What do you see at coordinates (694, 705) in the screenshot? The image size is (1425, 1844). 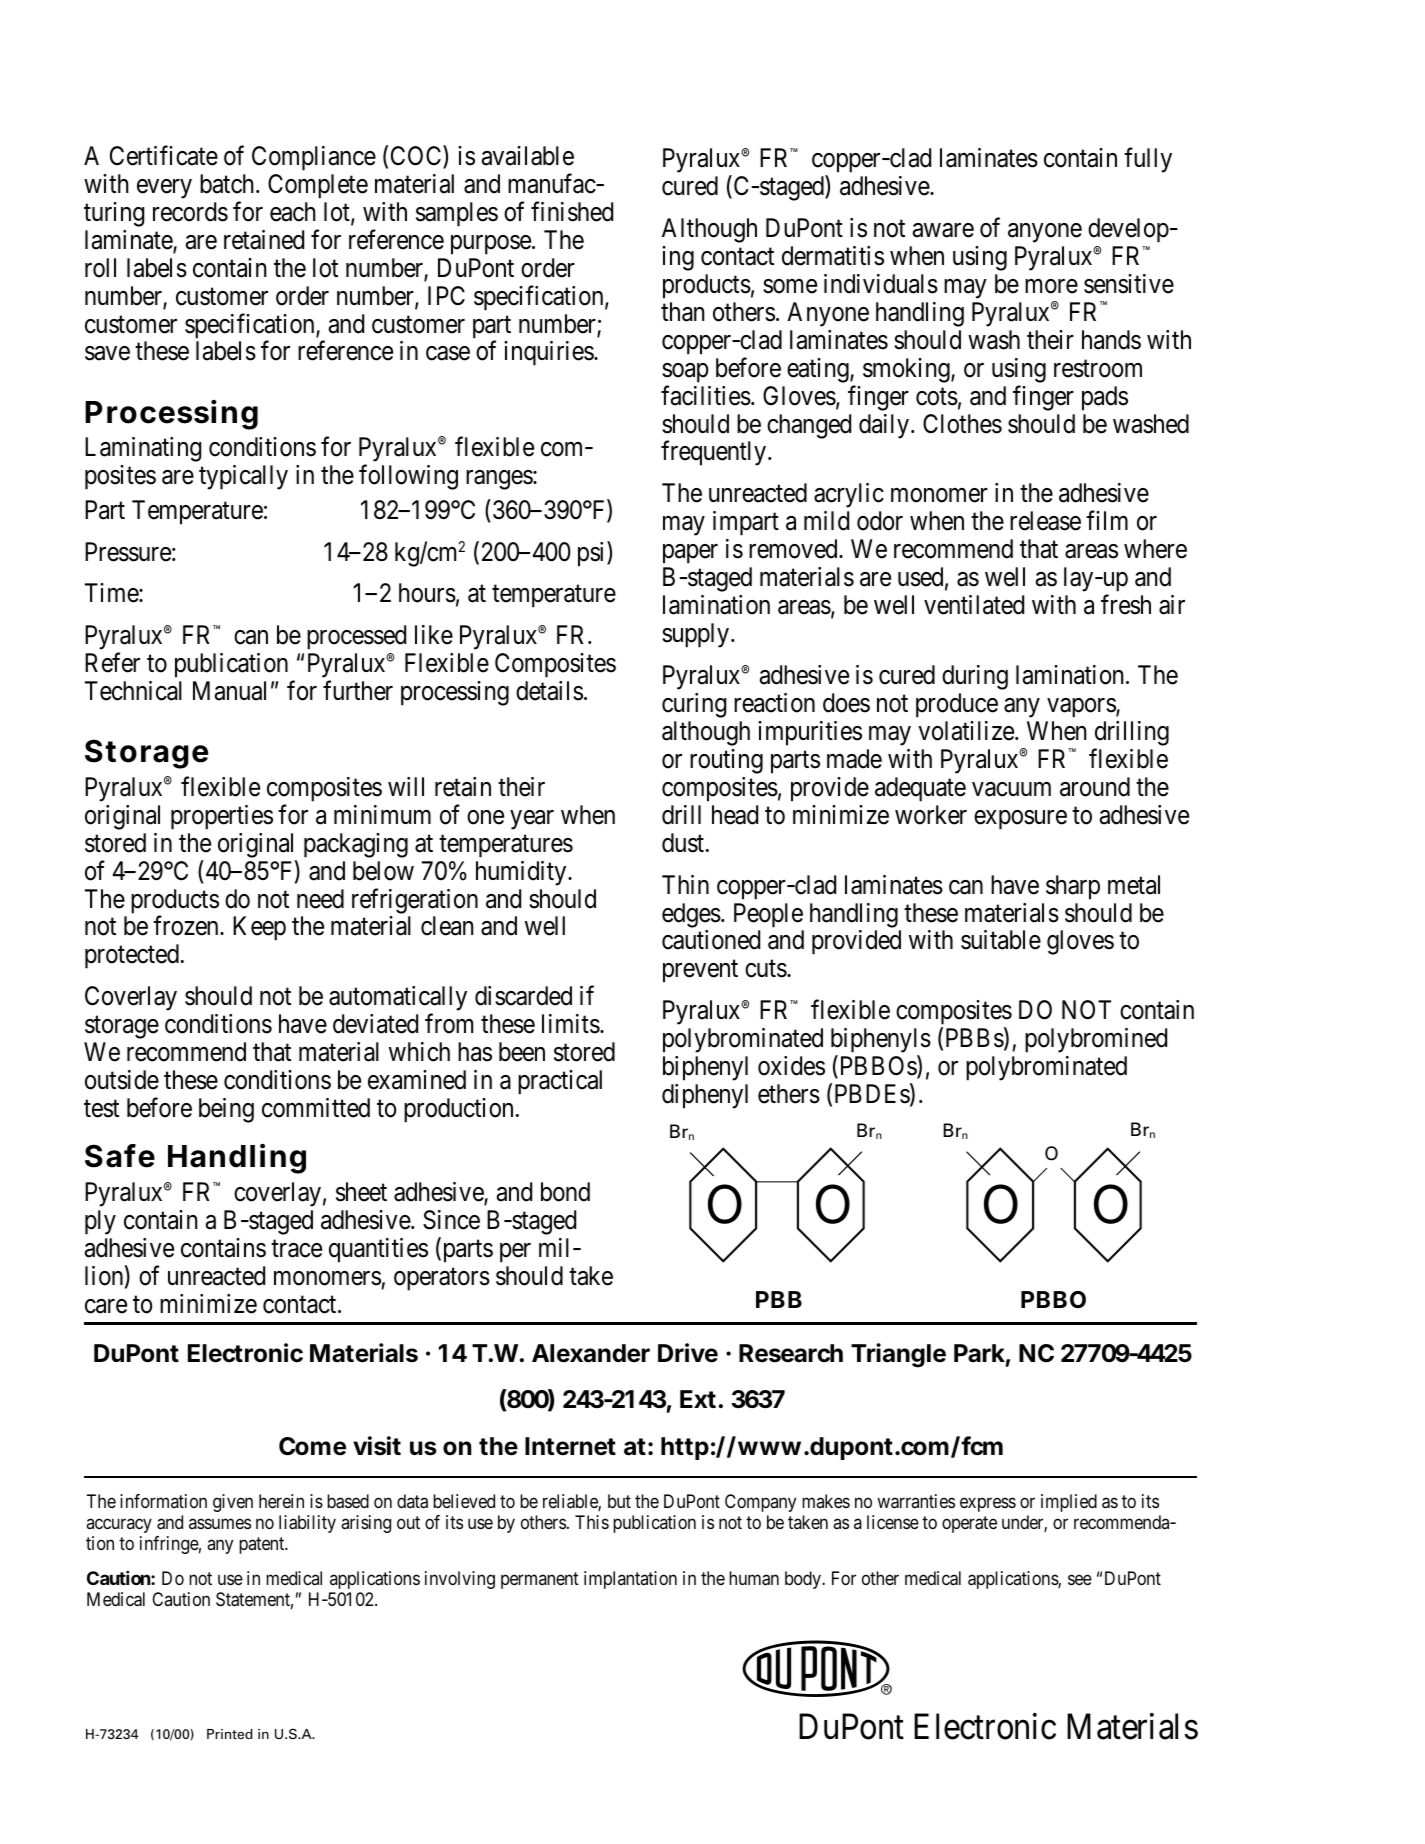 I see `curing` at bounding box center [694, 705].
